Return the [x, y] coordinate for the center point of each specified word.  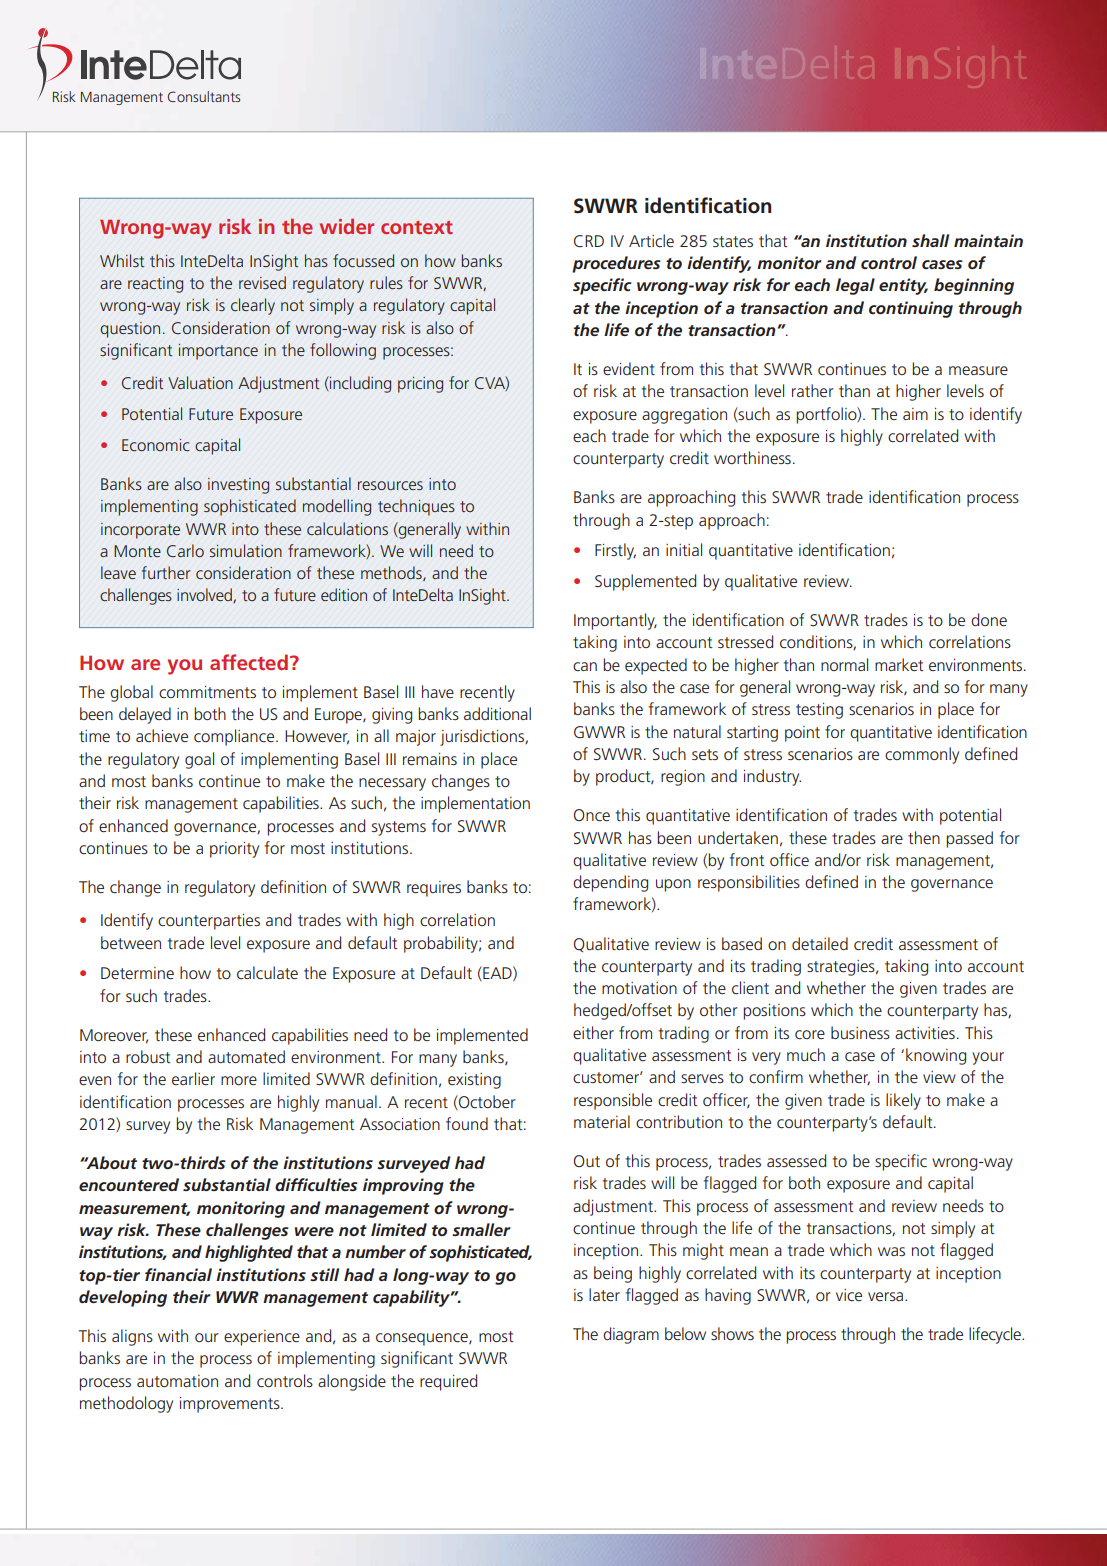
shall [930, 240]
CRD [589, 241]
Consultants [204, 96]
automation [177, 1381]
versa [887, 1296]
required [448, 1382]
